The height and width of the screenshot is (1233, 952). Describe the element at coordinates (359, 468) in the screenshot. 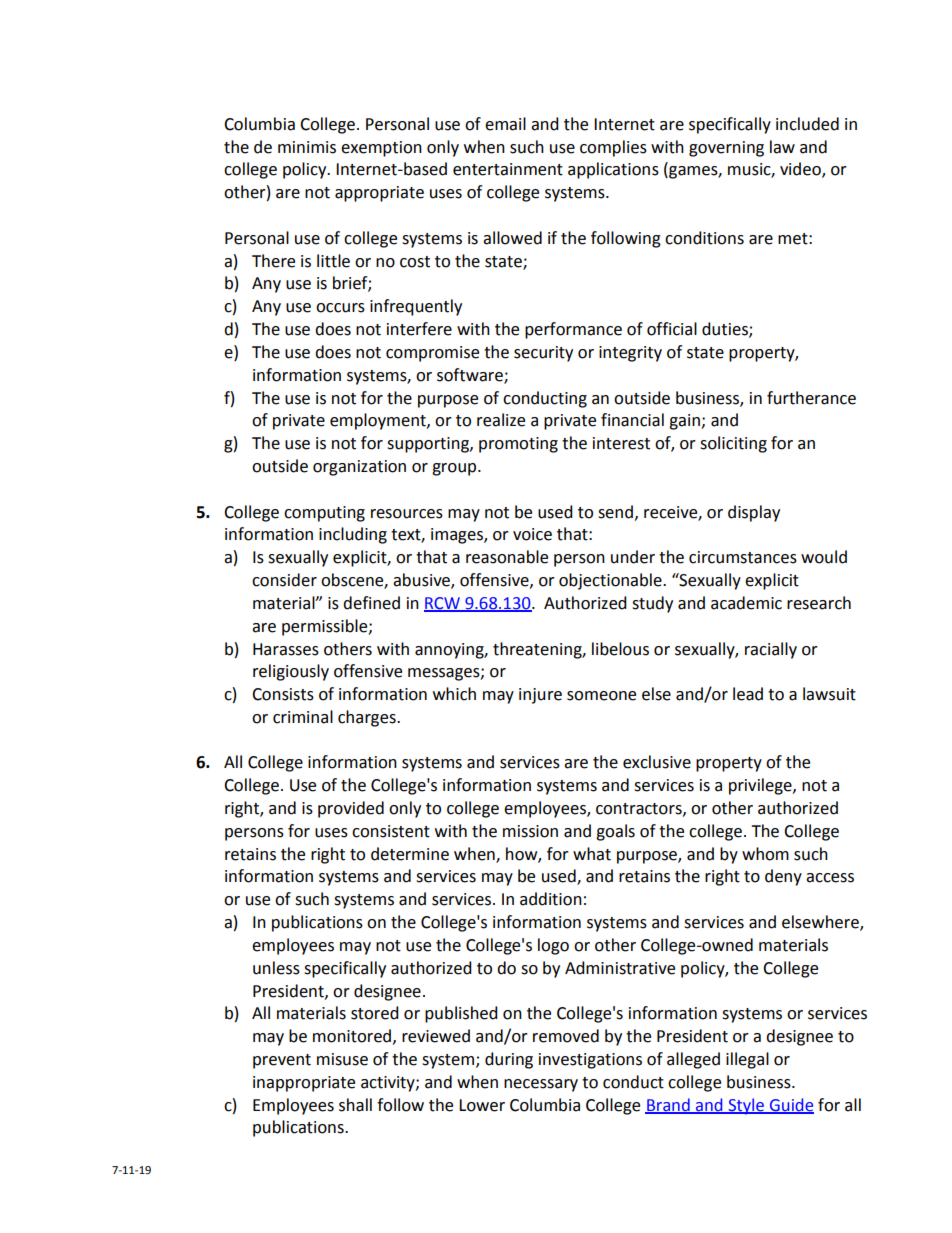

I see `organization` at that location.
